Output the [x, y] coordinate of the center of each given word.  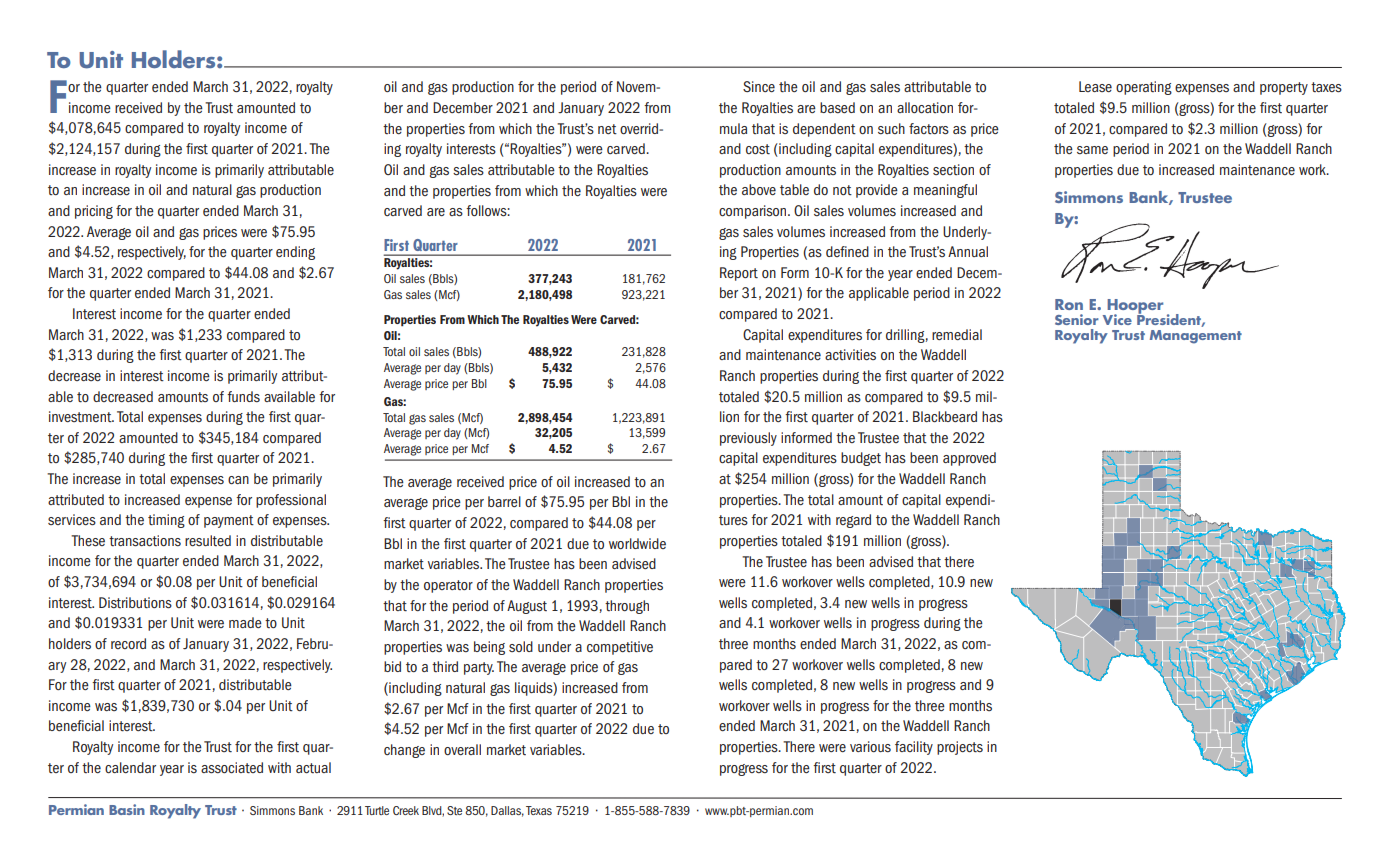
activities [850, 354]
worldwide [637, 543]
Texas [539, 810]
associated [232, 768]
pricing [94, 212]
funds [243, 396]
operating [1144, 88]
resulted [208, 540]
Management [1196, 337]
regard [853, 521]
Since [759, 86]
